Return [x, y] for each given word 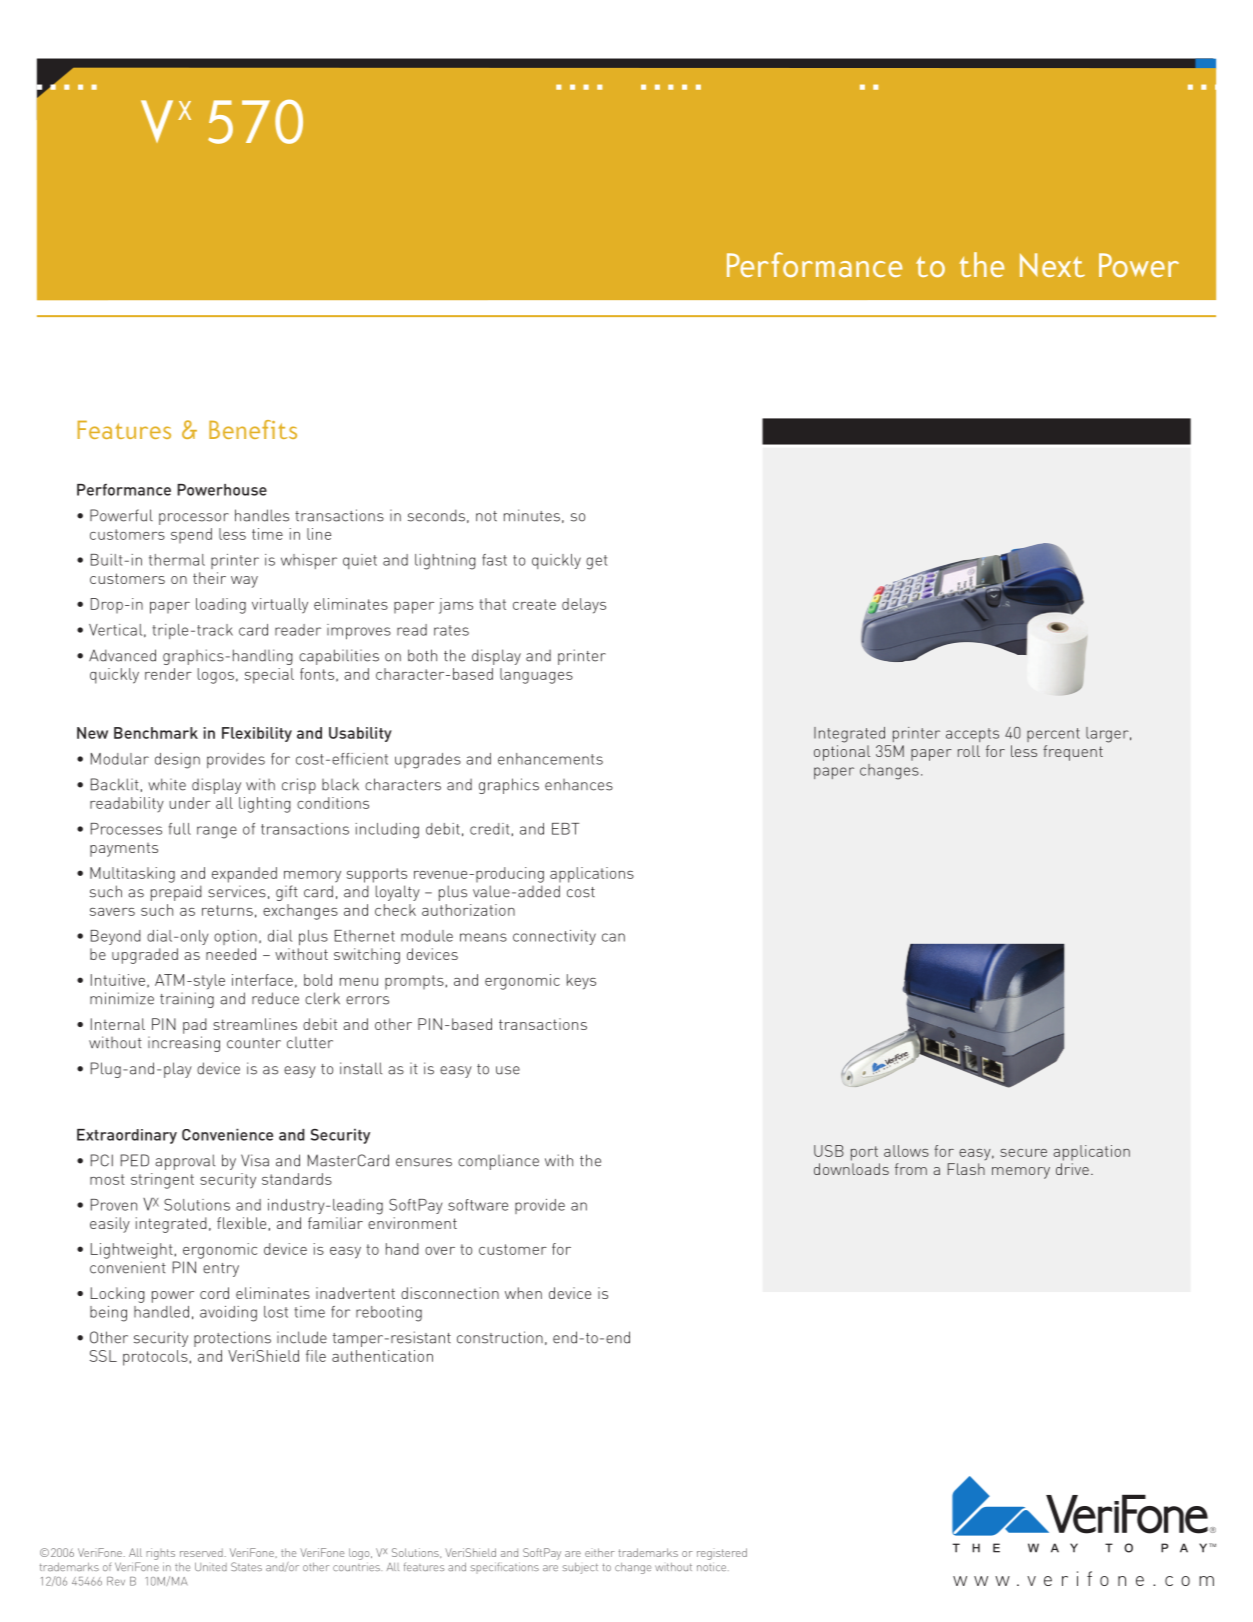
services [237, 892]
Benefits [253, 429]
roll [969, 751]
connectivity [554, 937]
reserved [201, 1552]
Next [1052, 265]
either [600, 1552]
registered [722, 1554]
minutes [532, 515]
